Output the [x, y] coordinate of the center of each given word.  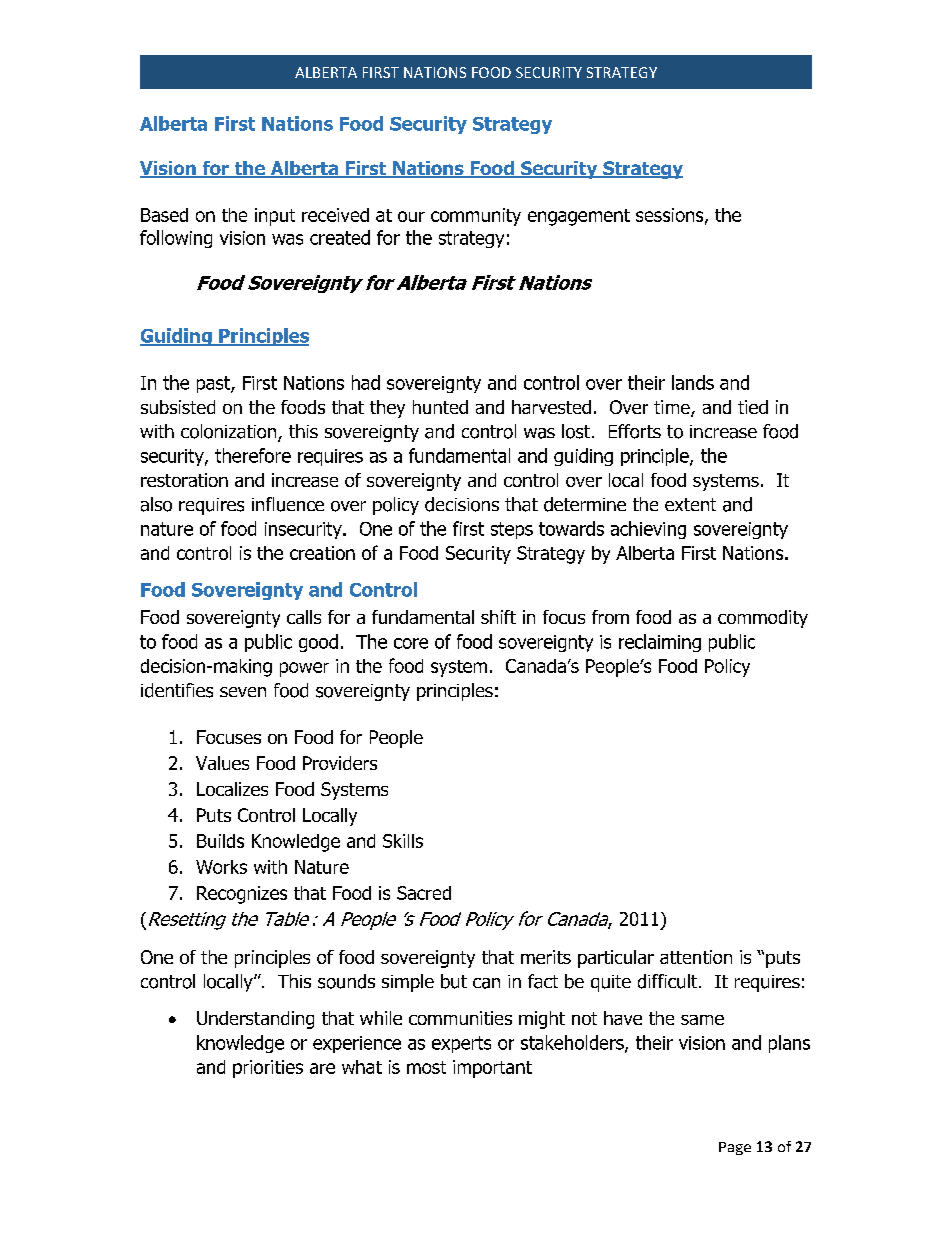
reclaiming [660, 643]
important [492, 1069]
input [275, 217]
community [476, 217]
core [411, 643]
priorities [268, 1069]
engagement [579, 217]
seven [243, 692]
